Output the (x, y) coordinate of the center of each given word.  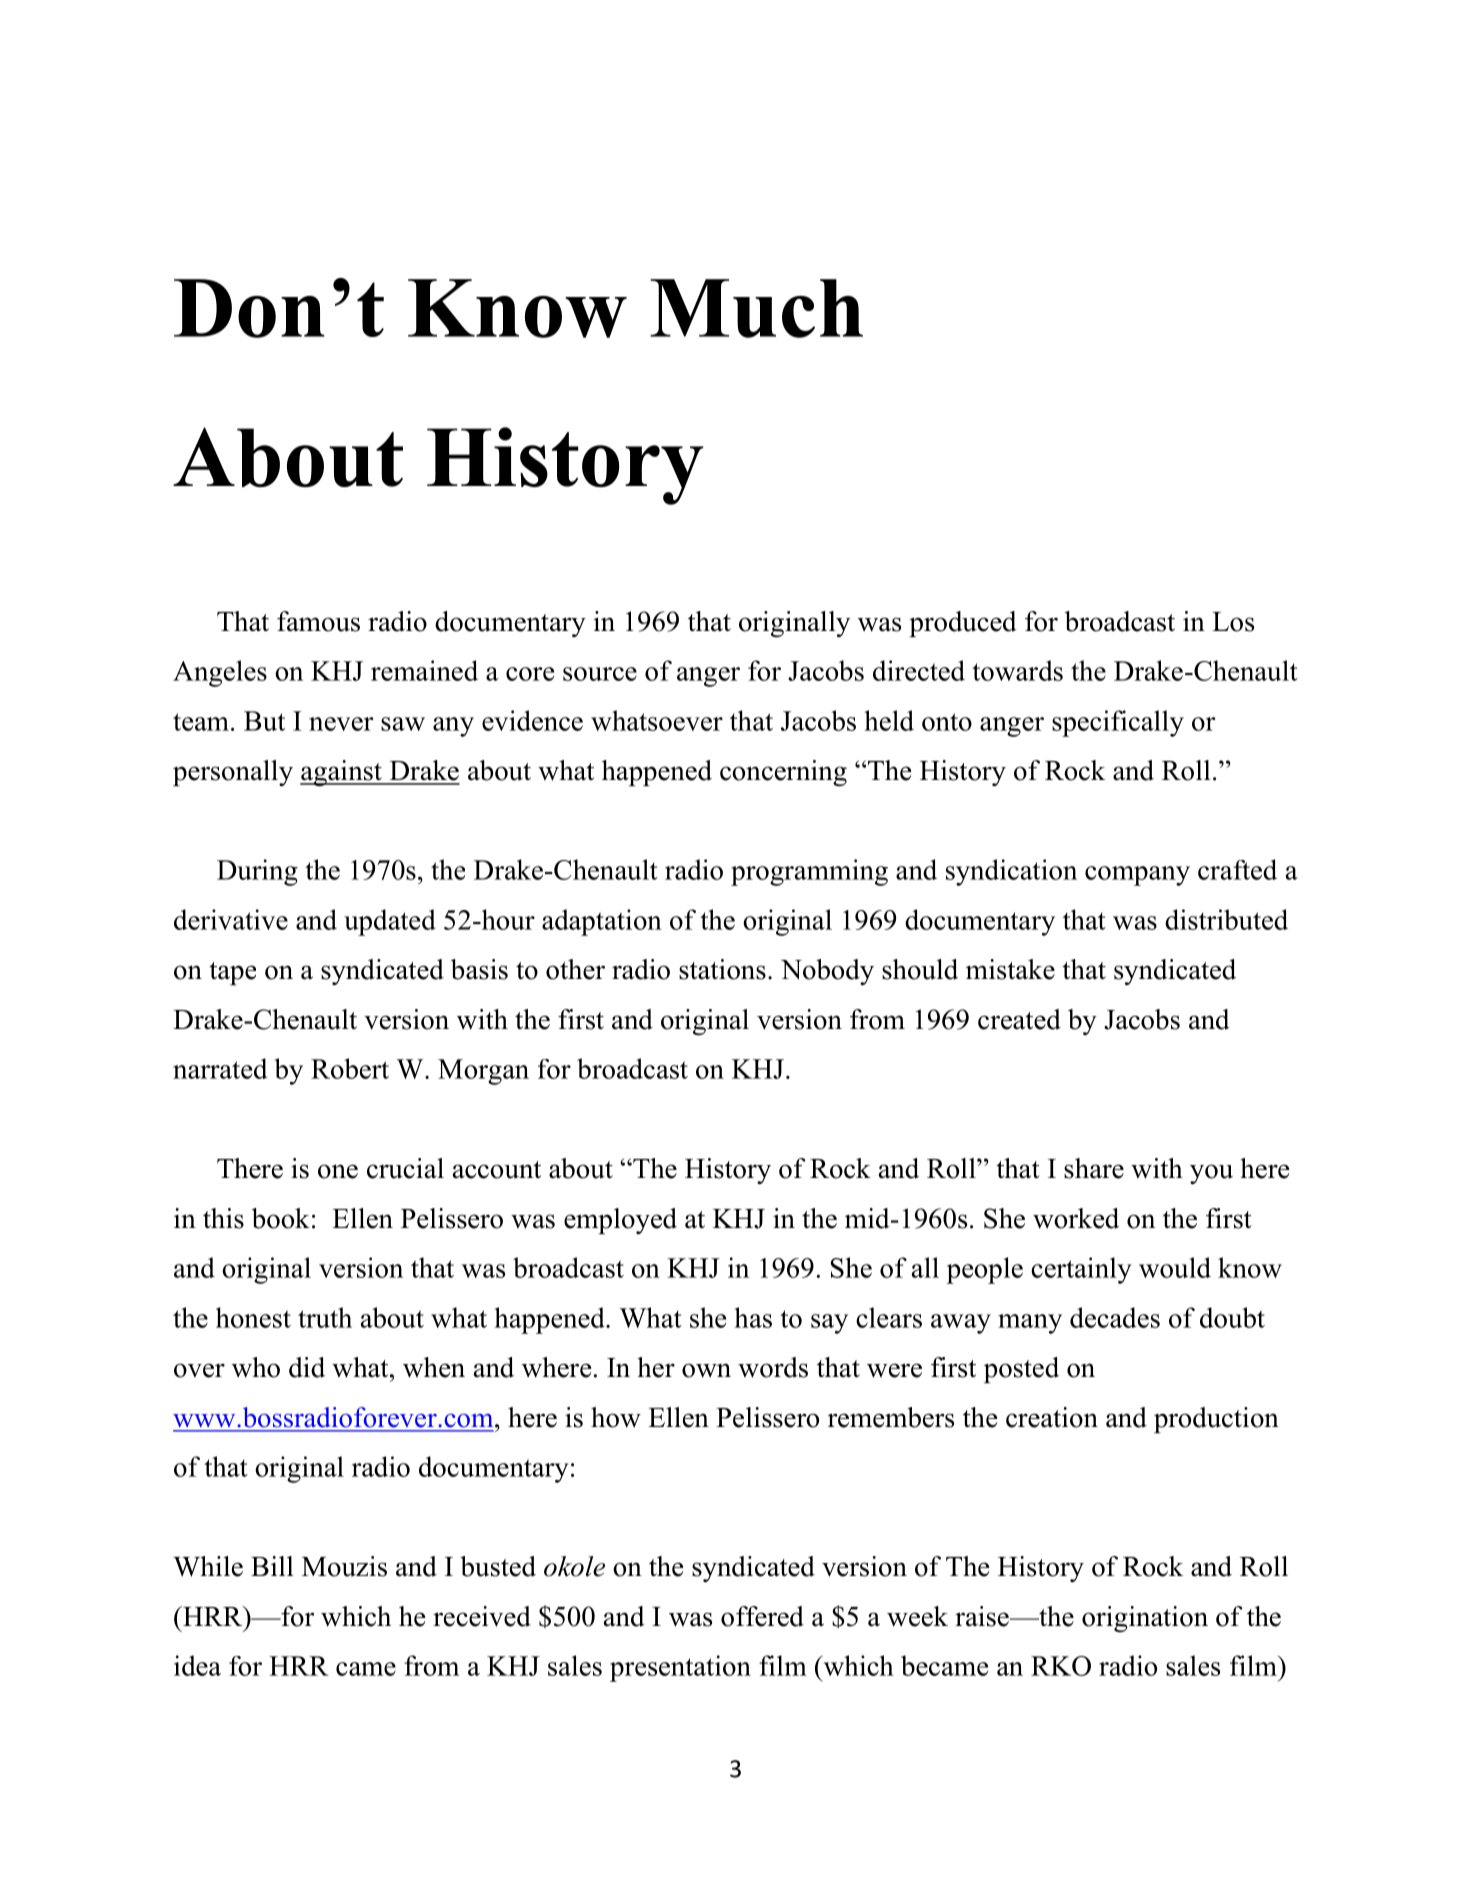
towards (1017, 670)
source (600, 674)
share (1094, 1168)
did (307, 1367)
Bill (272, 1566)
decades (1115, 1317)
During (257, 872)
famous (318, 621)
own (706, 1370)
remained (424, 670)
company (1137, 876)
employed (620, 1221)
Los (1233, 622)
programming (809, 872)
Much (756, 308)
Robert (350, 1068)
